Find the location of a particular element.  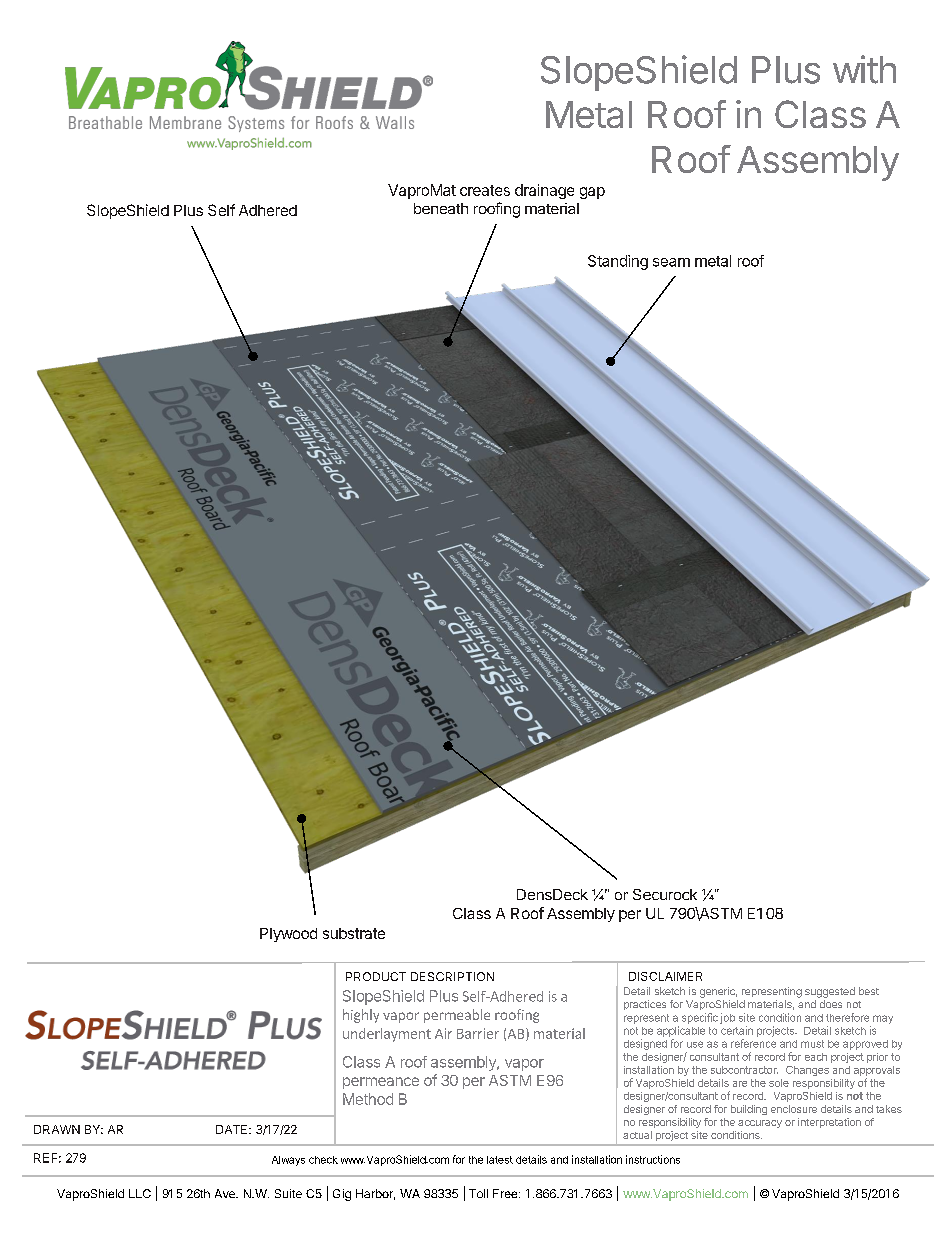

with is located at coordinates (864, 69).
